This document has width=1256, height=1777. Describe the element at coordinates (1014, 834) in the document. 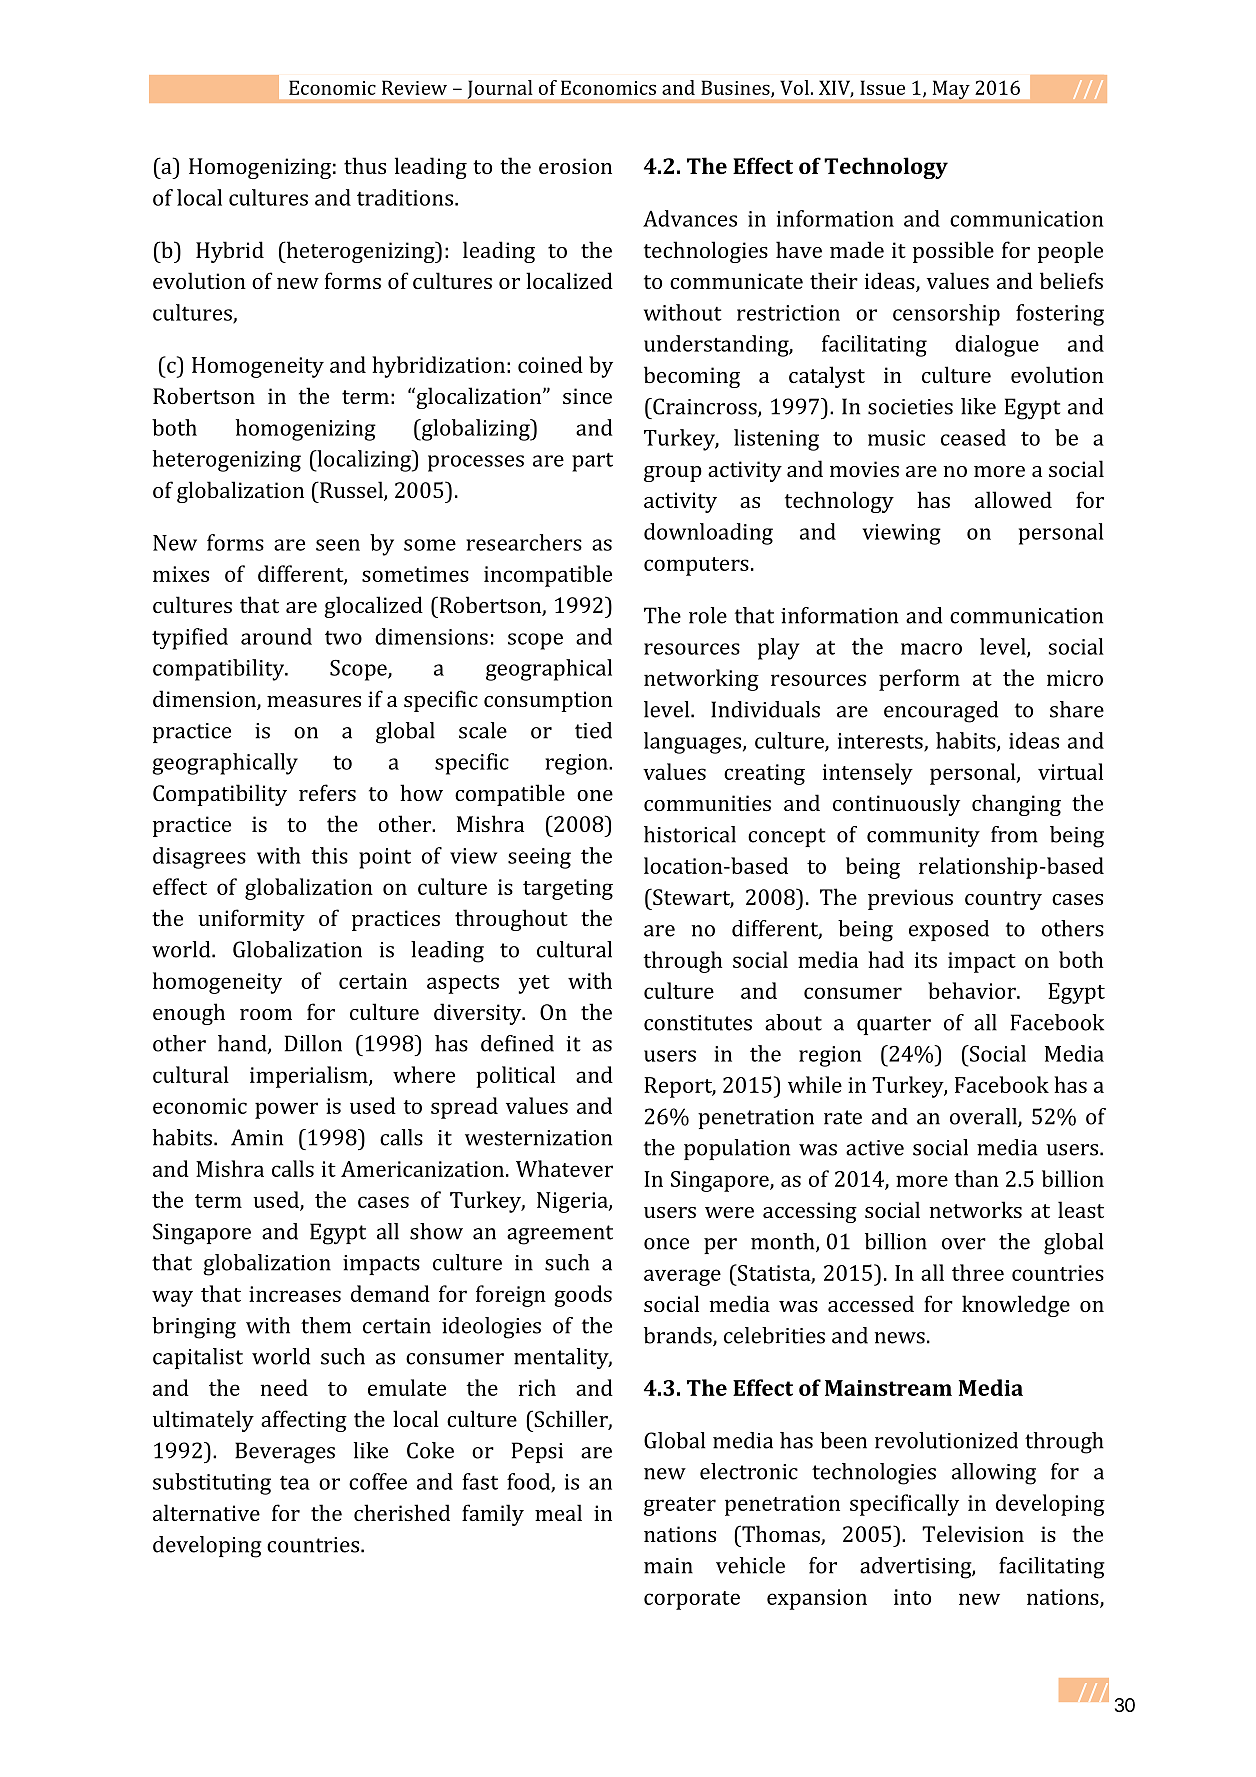

I see `from` at that location.
